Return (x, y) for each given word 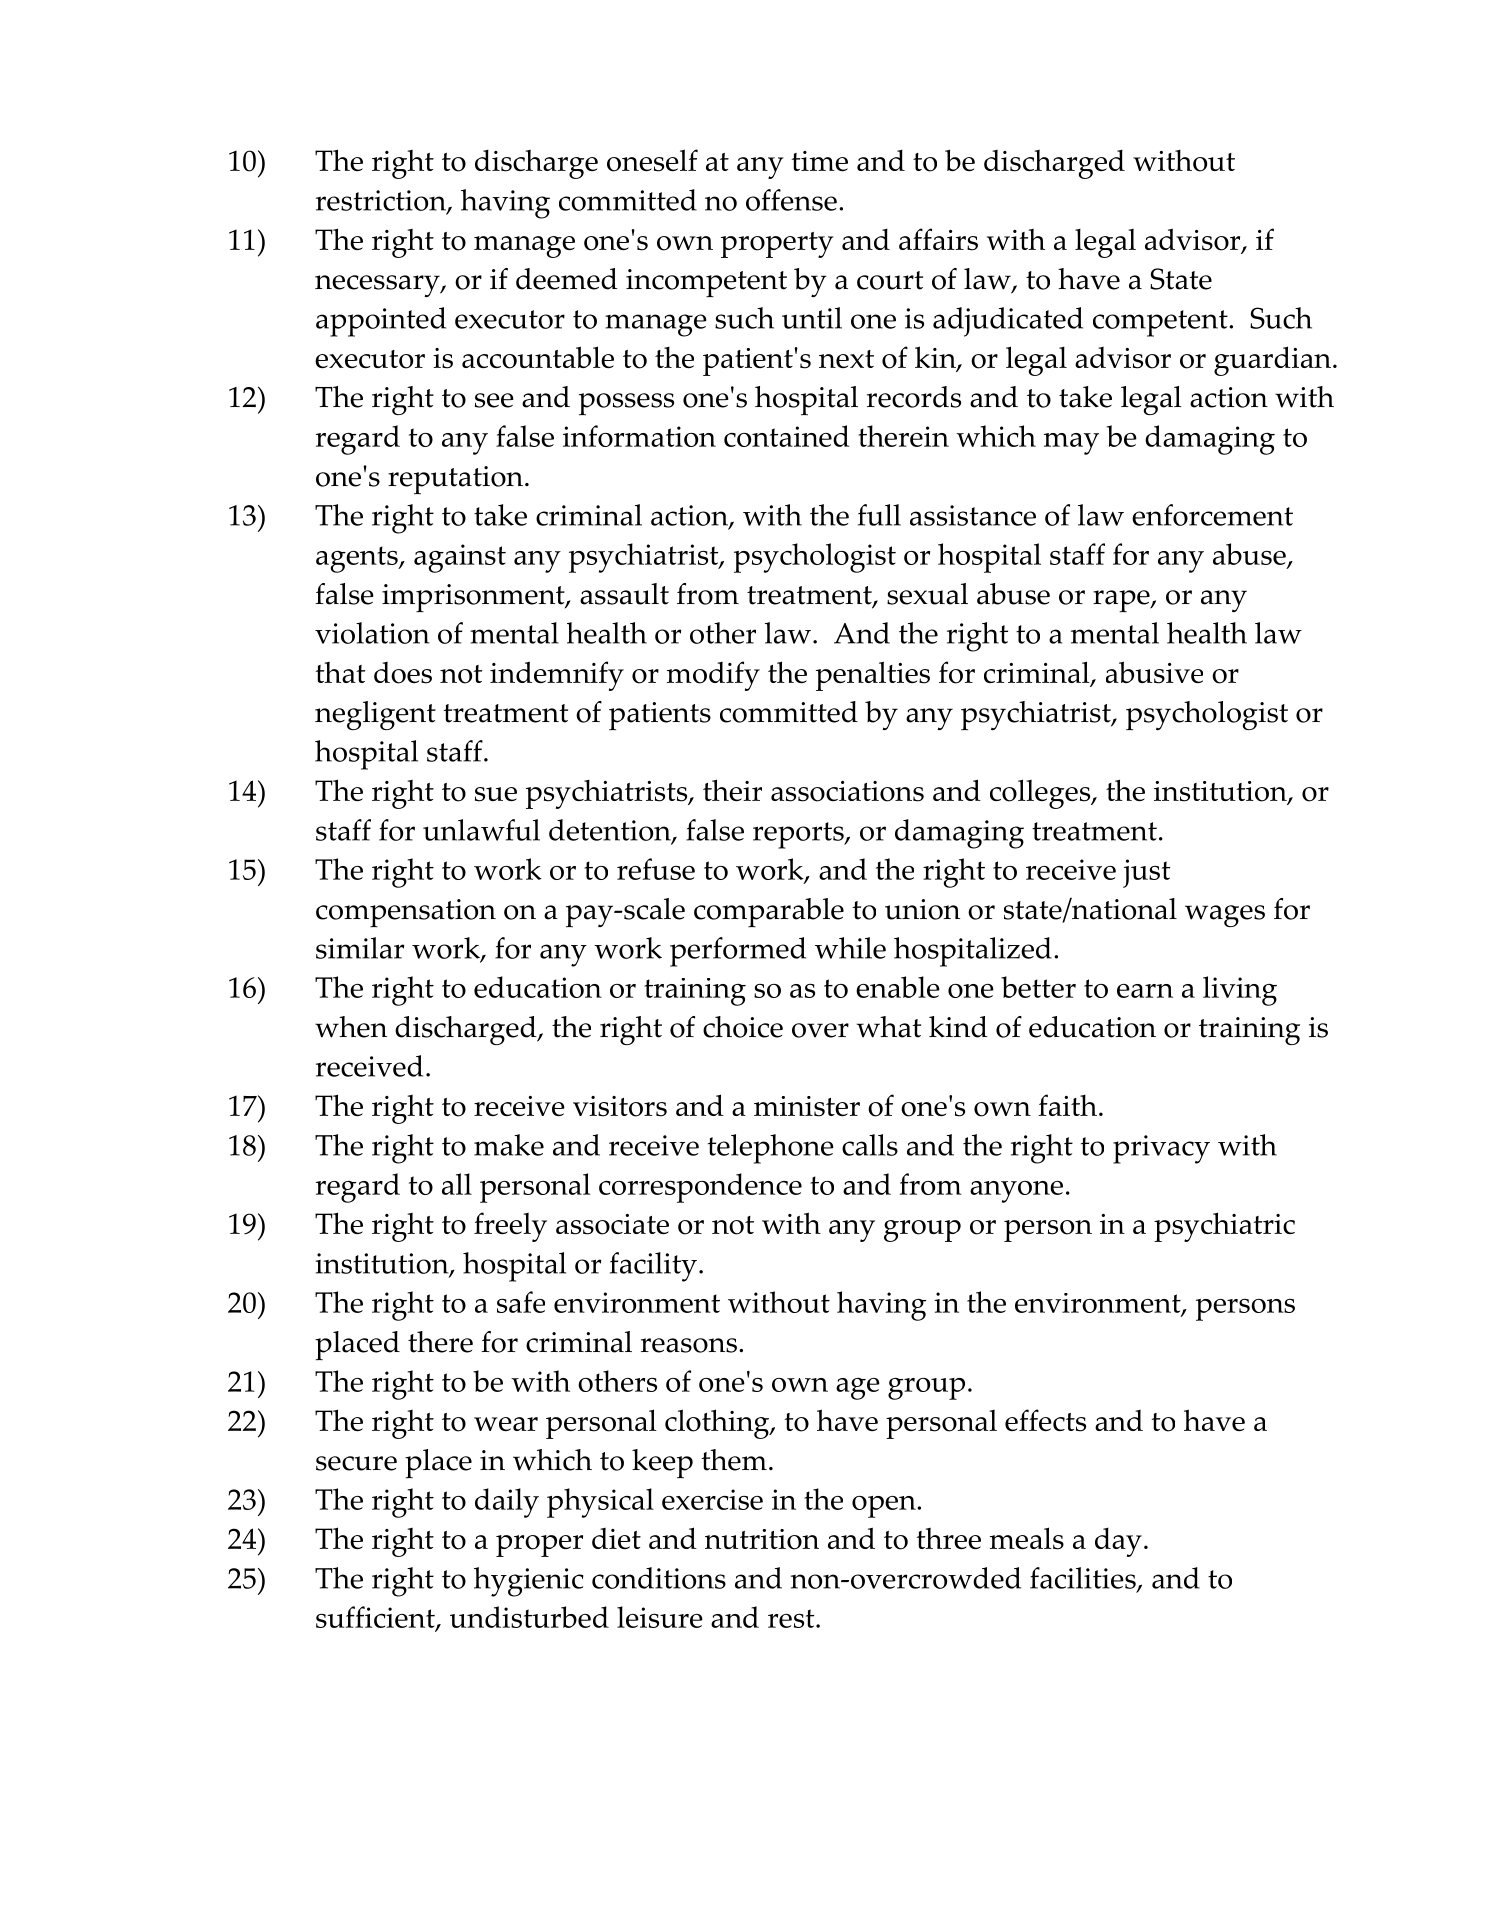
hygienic (529, 1582)
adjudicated (1008, 322)
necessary (378, 286)
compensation (406, 913)
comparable (769, 912)
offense (791, 200)
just (1146, 873)
